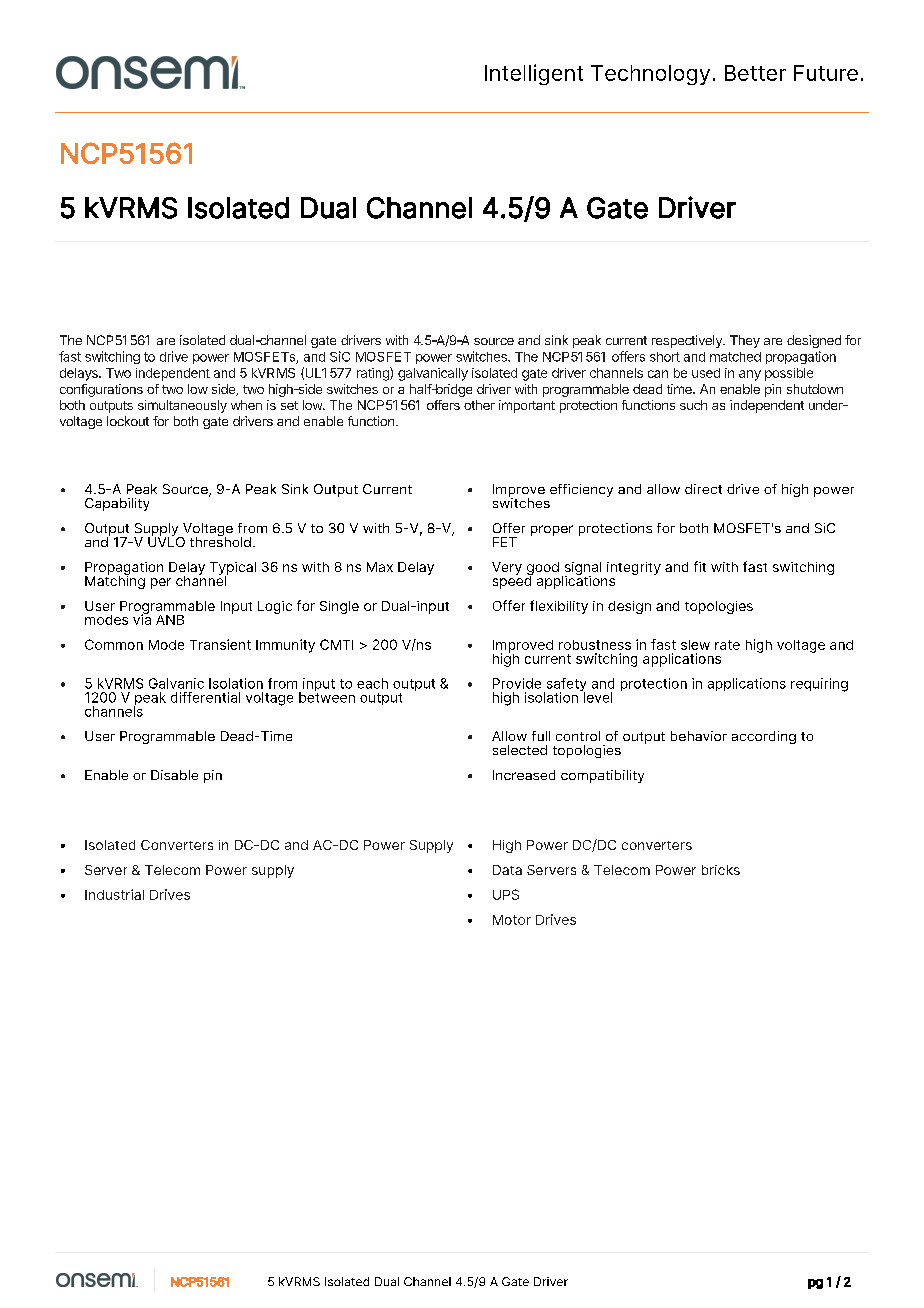 Image resolution: width=924 pixels, height=1308 pixels. What do you see at coordinates (727, 645) in the document?
I see `rate` at bounding box center [727, 645].
